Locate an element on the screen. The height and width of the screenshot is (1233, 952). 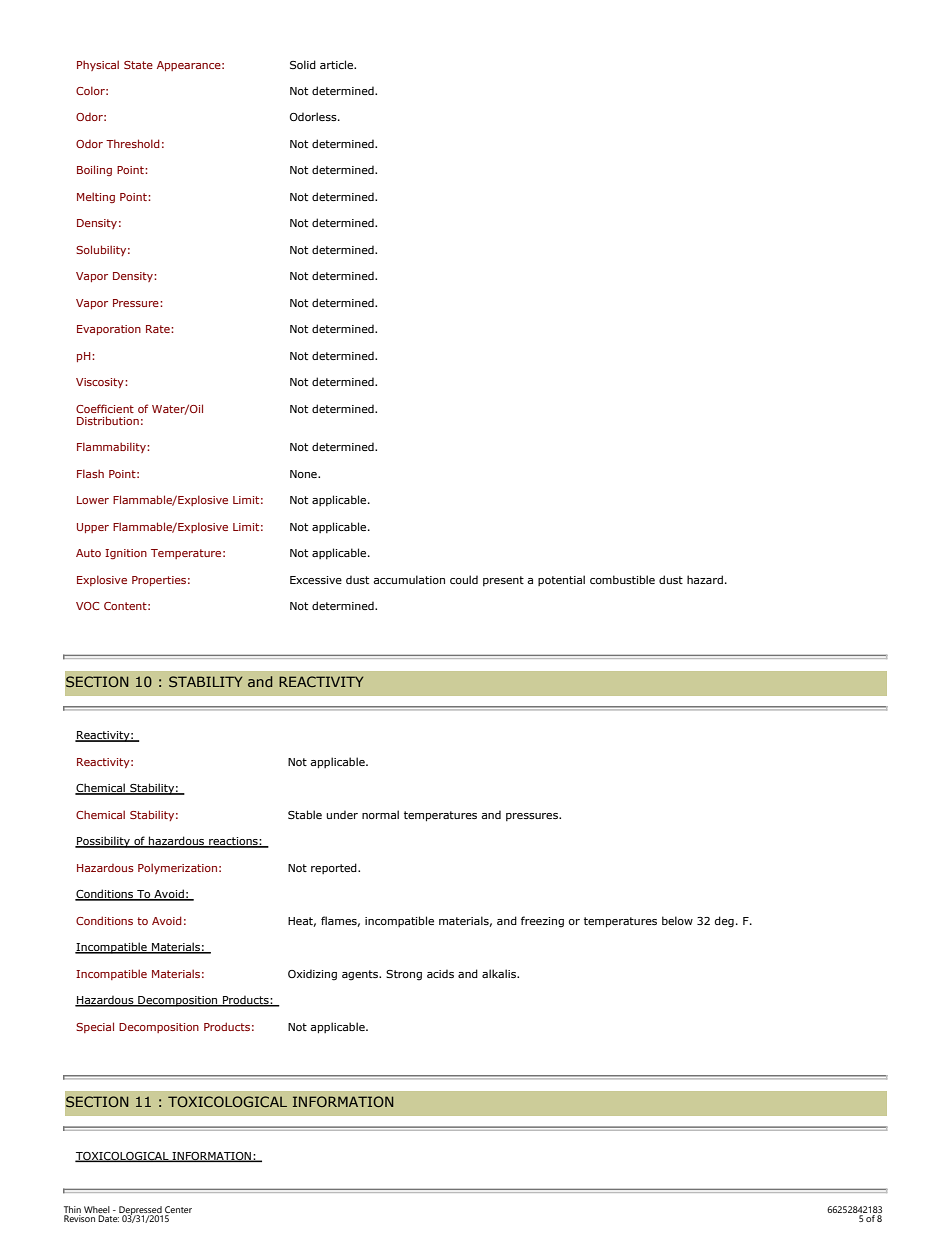
accumulation is located at coordinates (409, 579).
